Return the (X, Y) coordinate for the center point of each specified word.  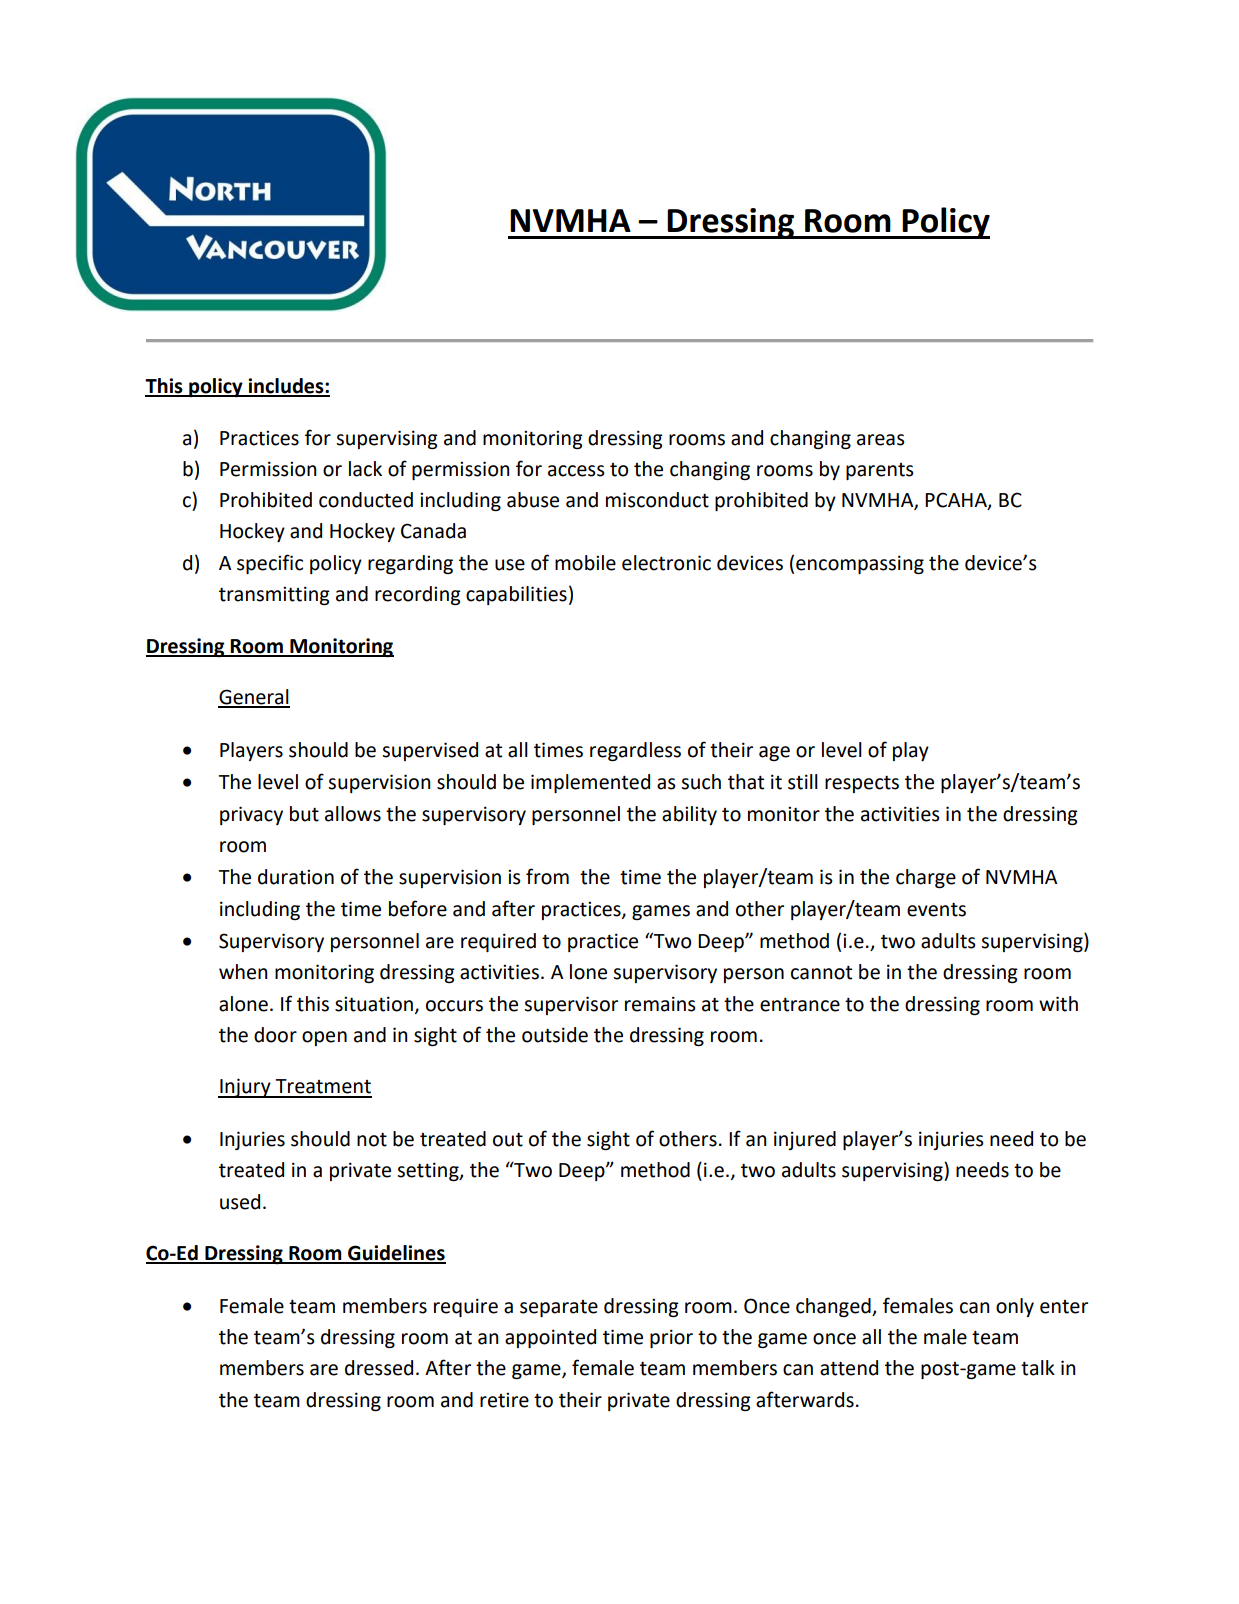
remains (660, 1004)
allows (353, 814)
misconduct (657, 500)
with (1058, 1004)
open (324, 1038)
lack (365, 469)
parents (880, 471)
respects (862, 784)
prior (671, 1338)
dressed (379, 1368)
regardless (635, 751)
